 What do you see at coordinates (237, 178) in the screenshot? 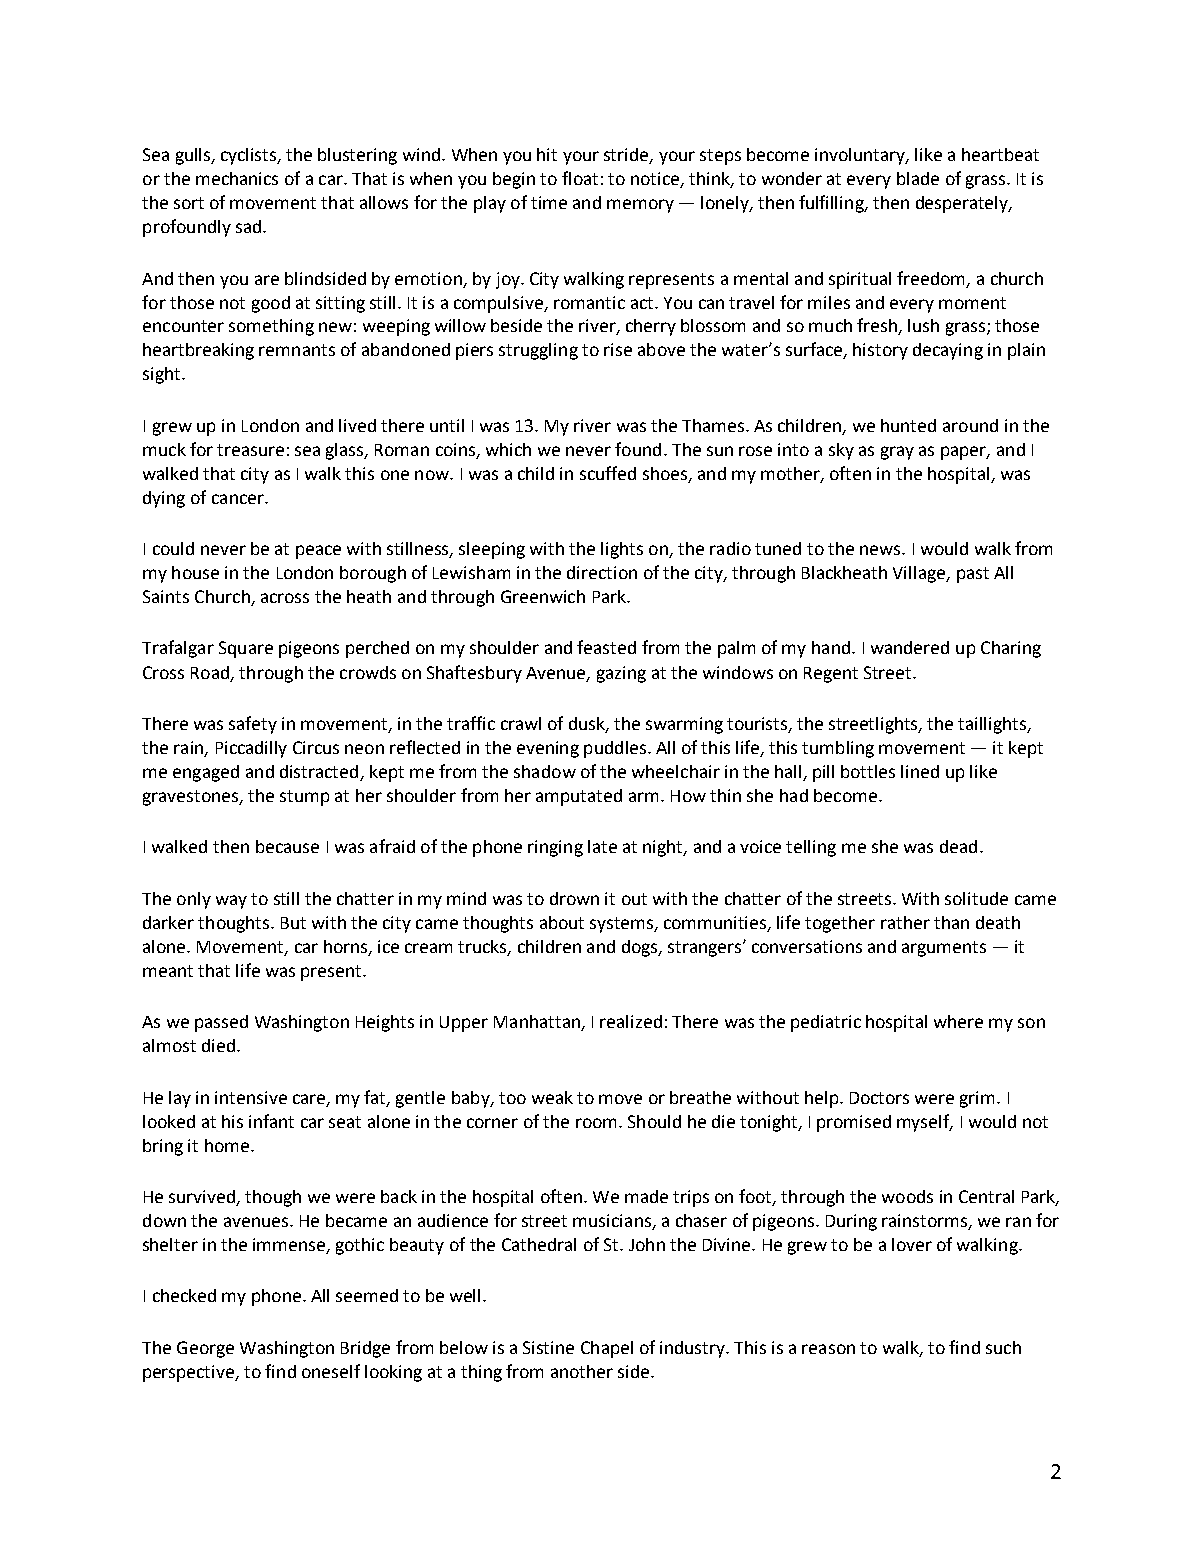
I see `mechanics` at bounding box center [237, 178].
